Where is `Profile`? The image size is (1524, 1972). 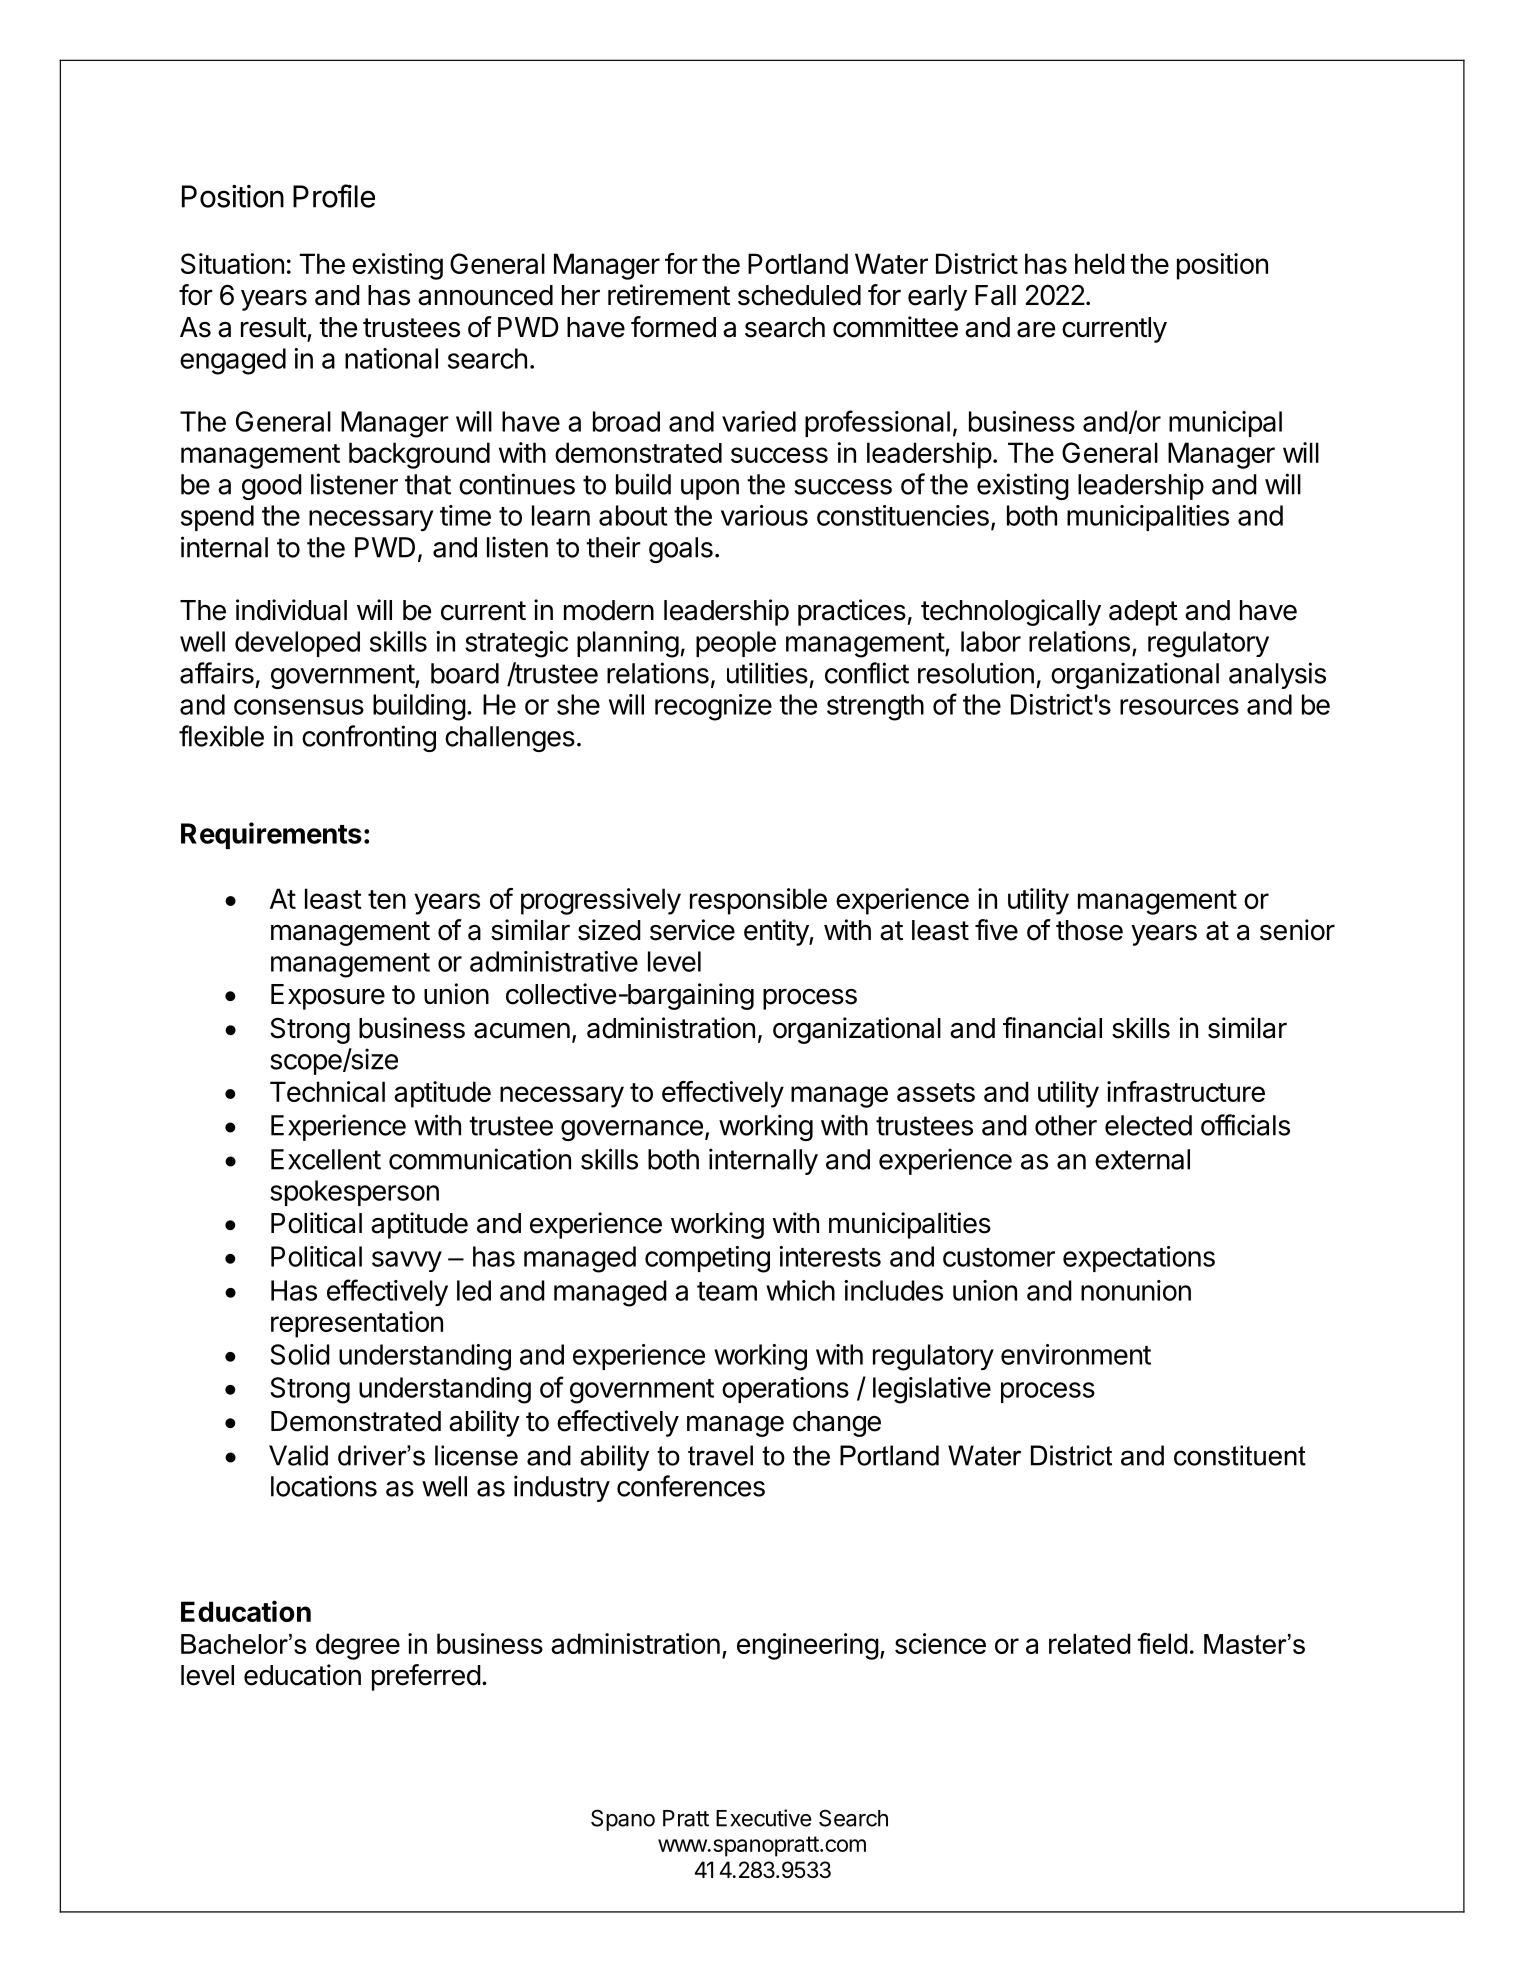 Profile is located at coordinates (334, 196).
